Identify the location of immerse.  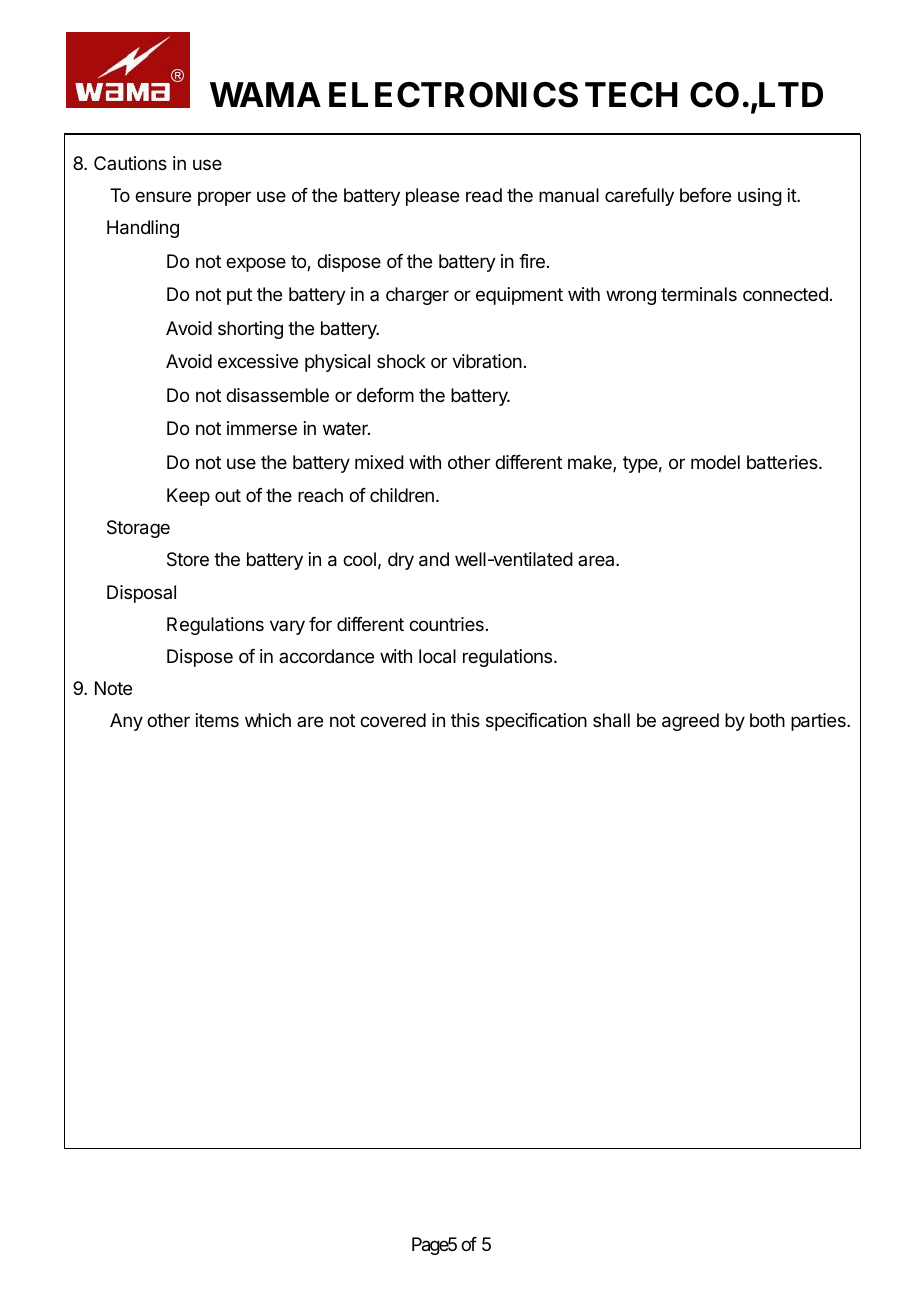
(262, 428).
